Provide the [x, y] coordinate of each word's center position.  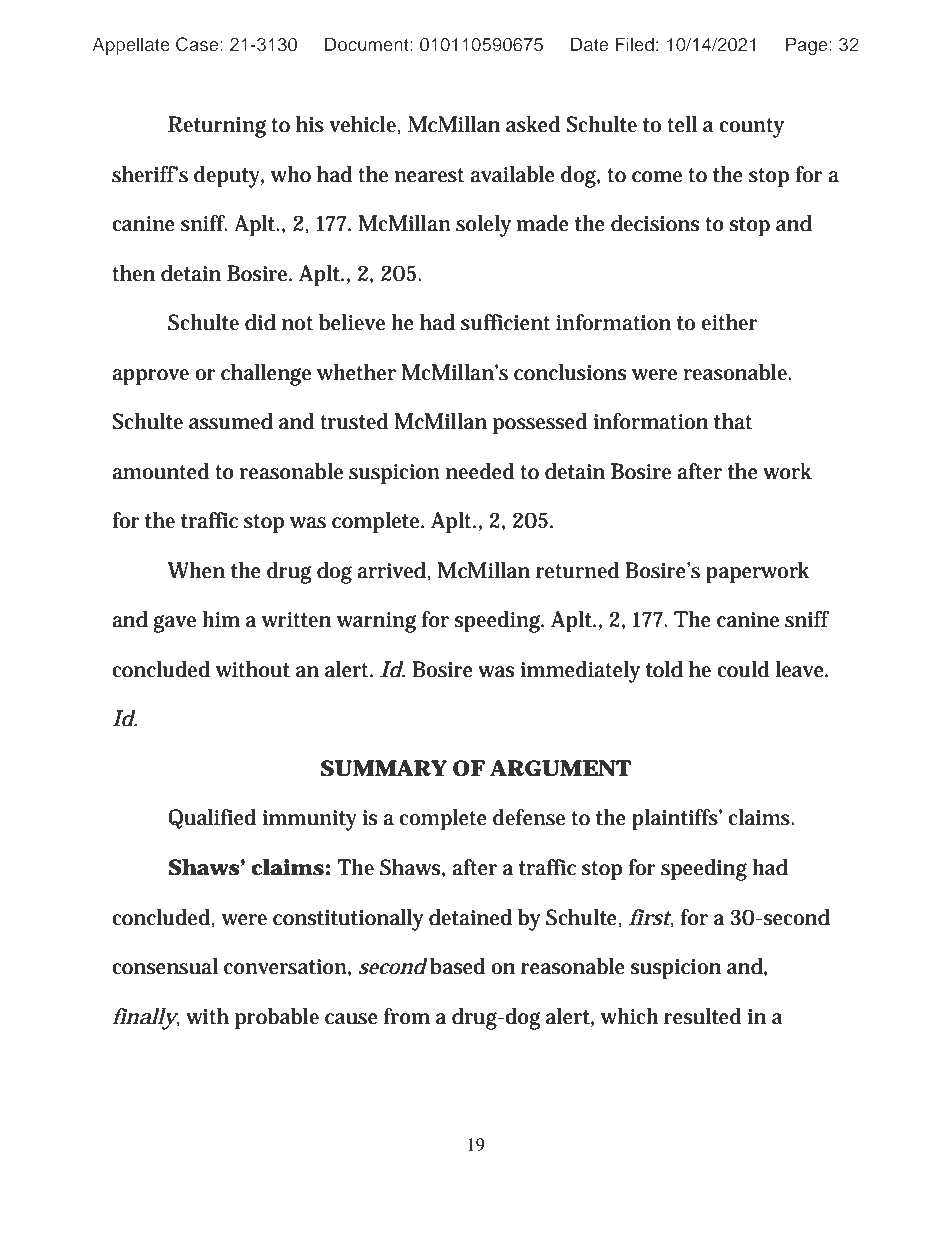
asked [533, 124]
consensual [165, 966]
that [733, 421]
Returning [217, 127]
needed [480, 471]
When [196, 570]
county [751, 128]
